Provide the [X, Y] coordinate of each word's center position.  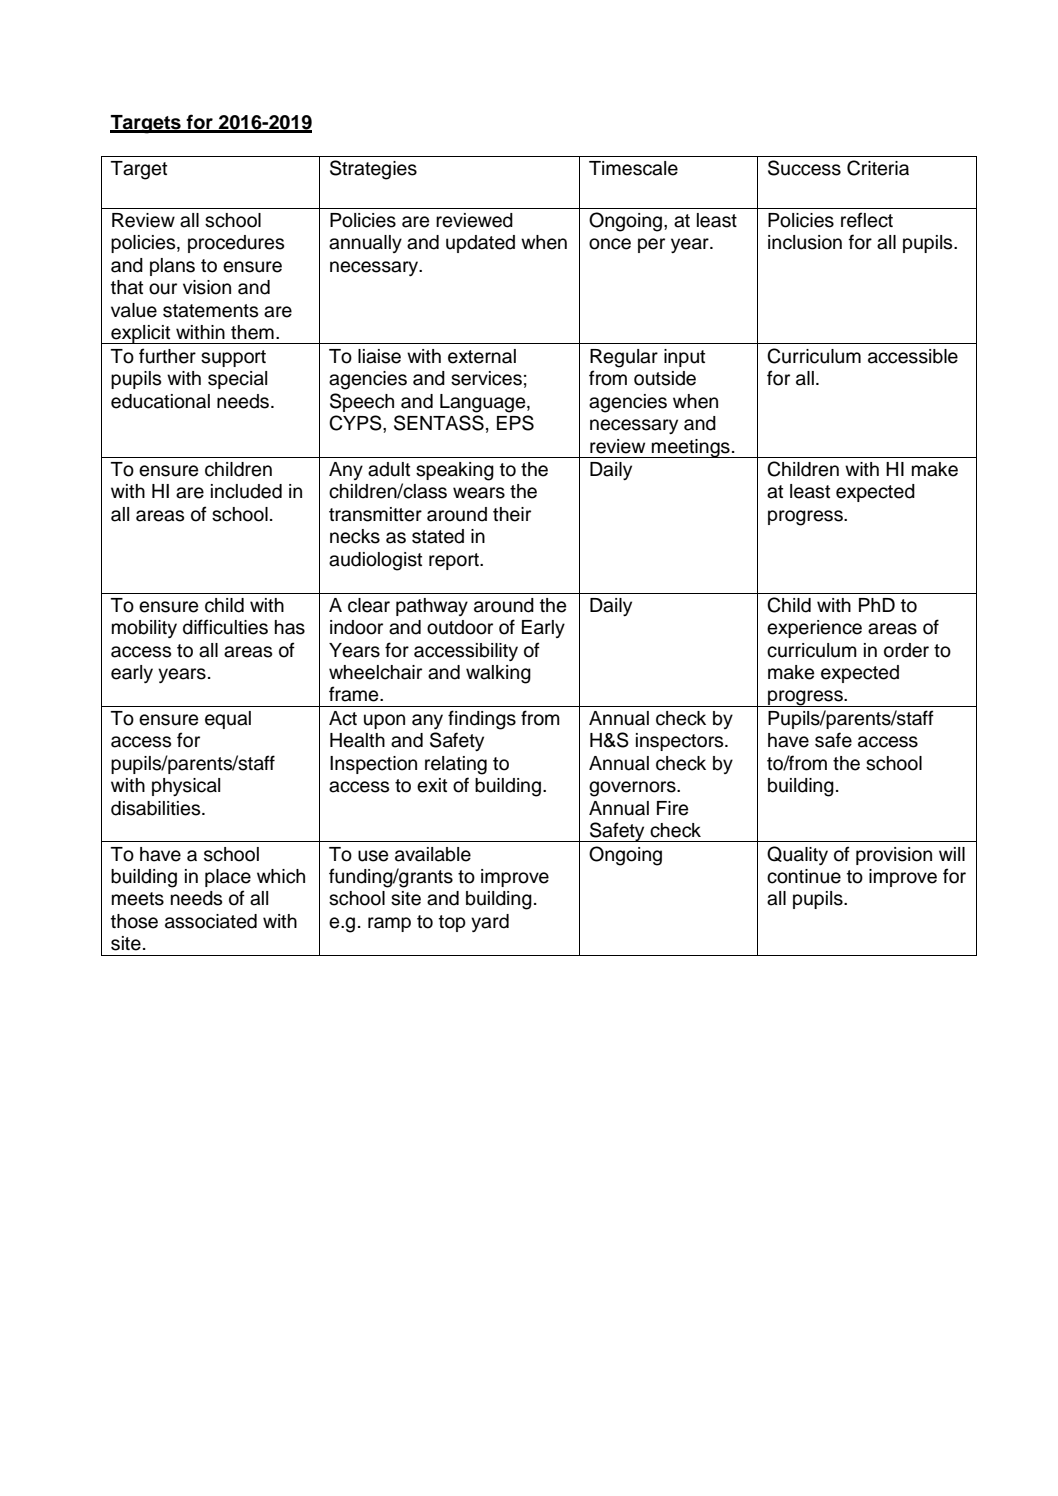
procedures [236, 244]
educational [160, 401]
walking [498, 674]
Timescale [633, 168]
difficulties [225, 627]
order [906, 650]
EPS [515, 423]
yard [490, 923]
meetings [691, 448]
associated [211, 921]
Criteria [878, 168]
